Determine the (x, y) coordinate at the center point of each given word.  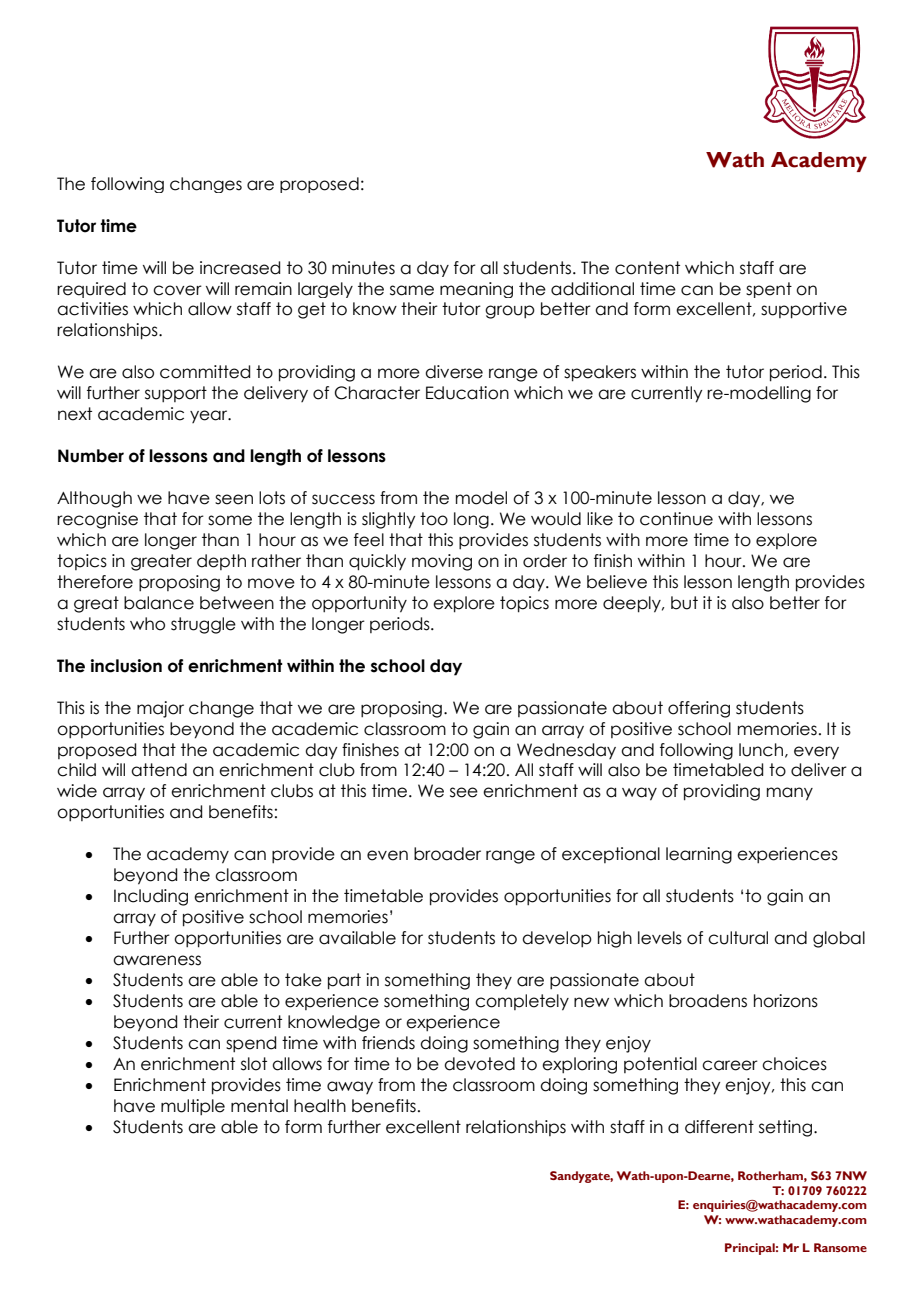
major (160, 709)
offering (699, 709)
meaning (476, 290)
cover (177, 290)
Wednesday (566, 751)
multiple (193, 1107)
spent (769, 290)
